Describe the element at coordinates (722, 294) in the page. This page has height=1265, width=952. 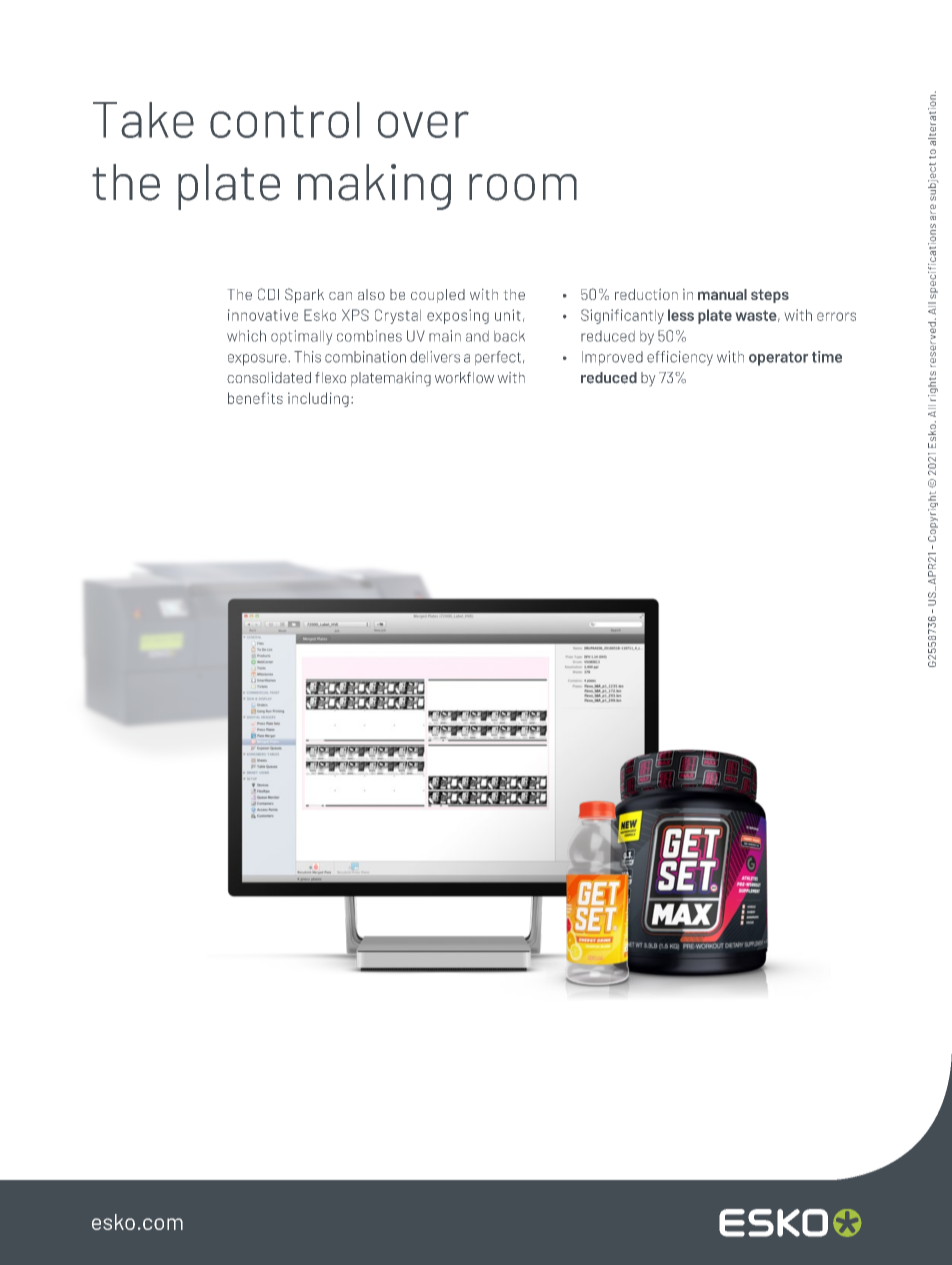
I see `manual` at that location.
